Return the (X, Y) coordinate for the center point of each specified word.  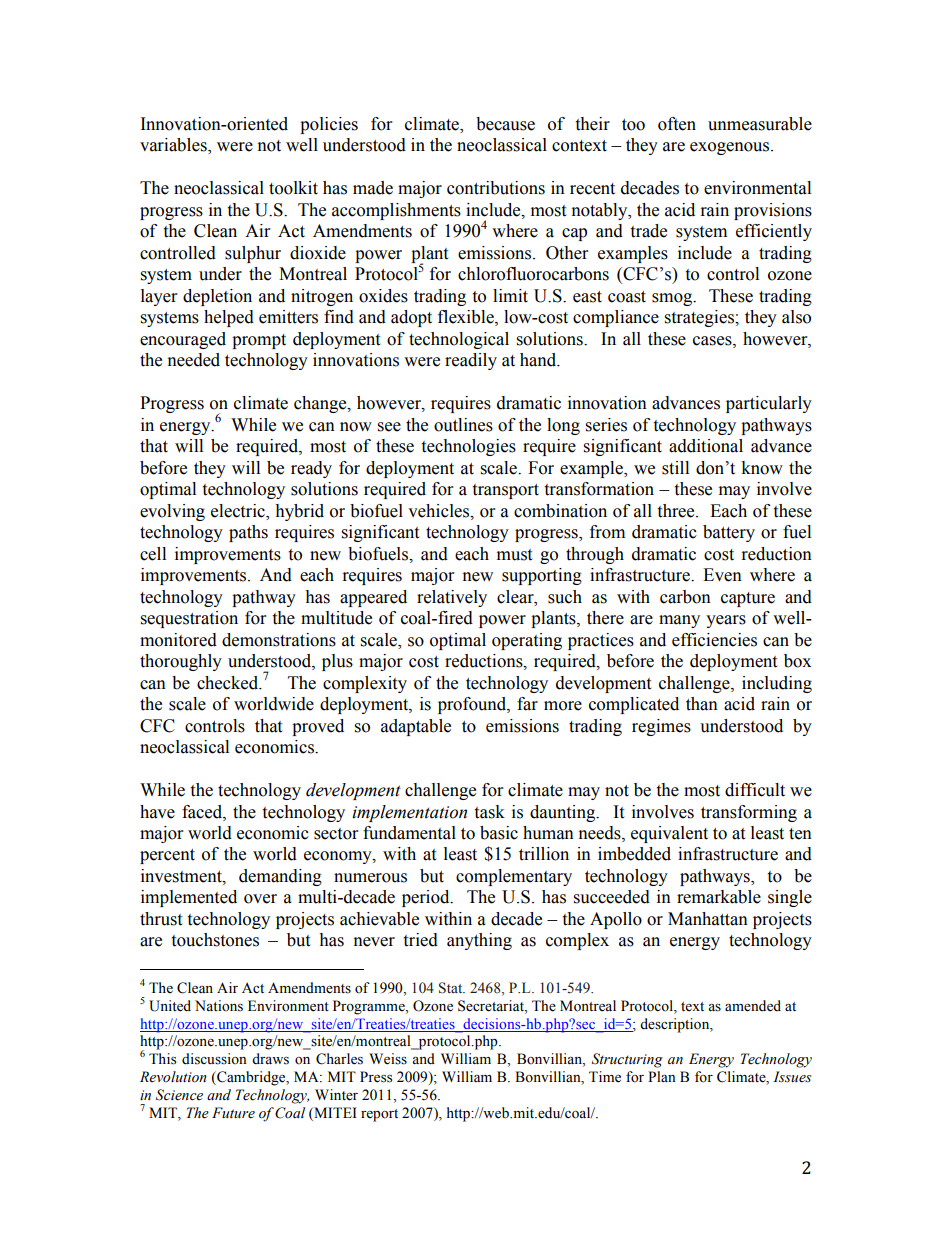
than (702, 704)
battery (729, 533)
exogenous (731, 148)
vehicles (440, 511)
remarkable (719, 897)
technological (459, 340)
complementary (514, 877)
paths (248, 533)
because (505, 124)
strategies (700, 318)
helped (229, 318)
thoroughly (181, 662)
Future (233, 1113)
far (527, 704)
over (260, 899)
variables (174, 146)
